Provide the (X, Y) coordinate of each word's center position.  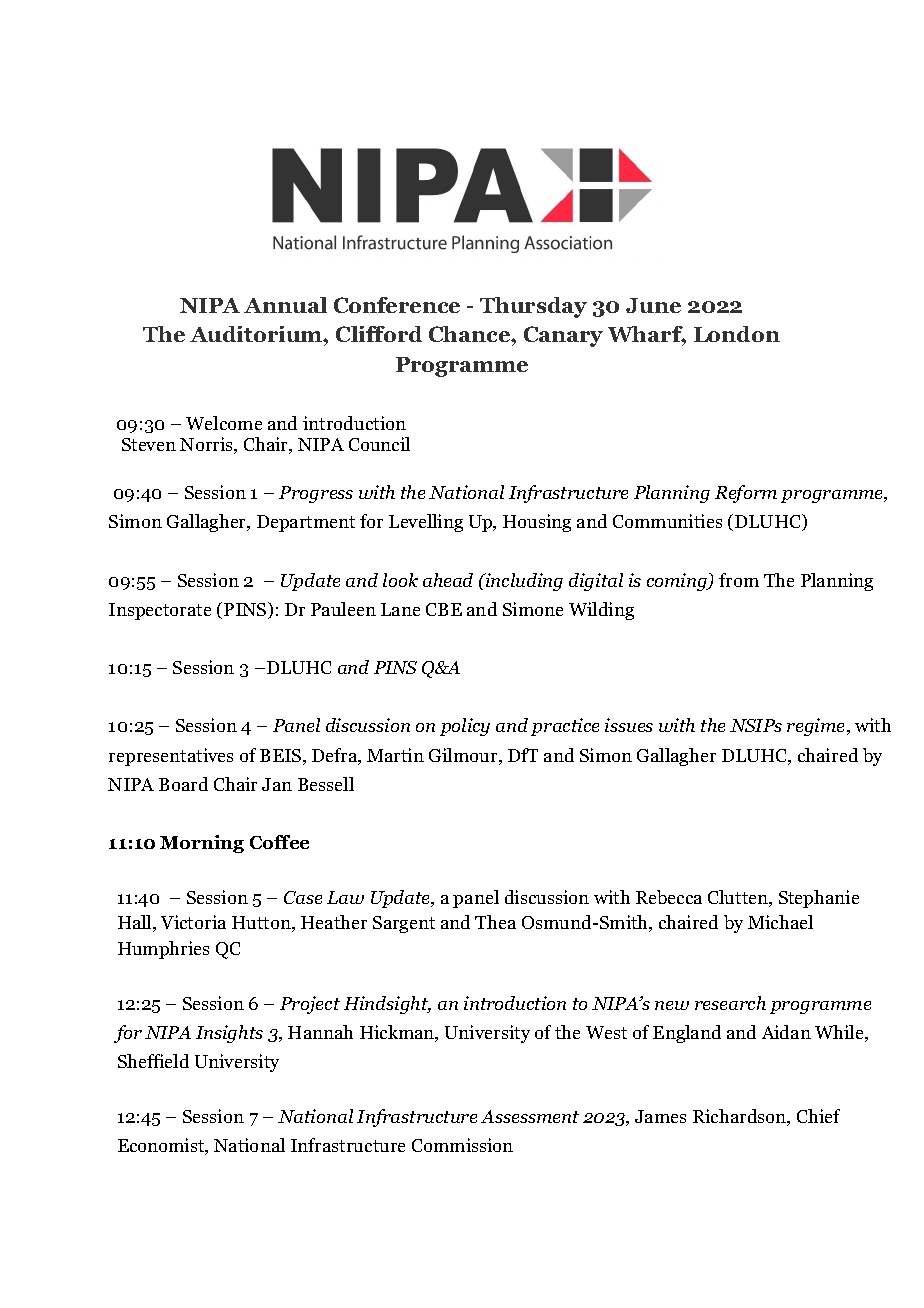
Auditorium (257, 334)
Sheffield (153, 1061)
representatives (171, 757)
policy (465, 727)
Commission (462, 1145)
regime (817, 727)
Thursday (533, 307)
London (737, 334)
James (660, 1116)
